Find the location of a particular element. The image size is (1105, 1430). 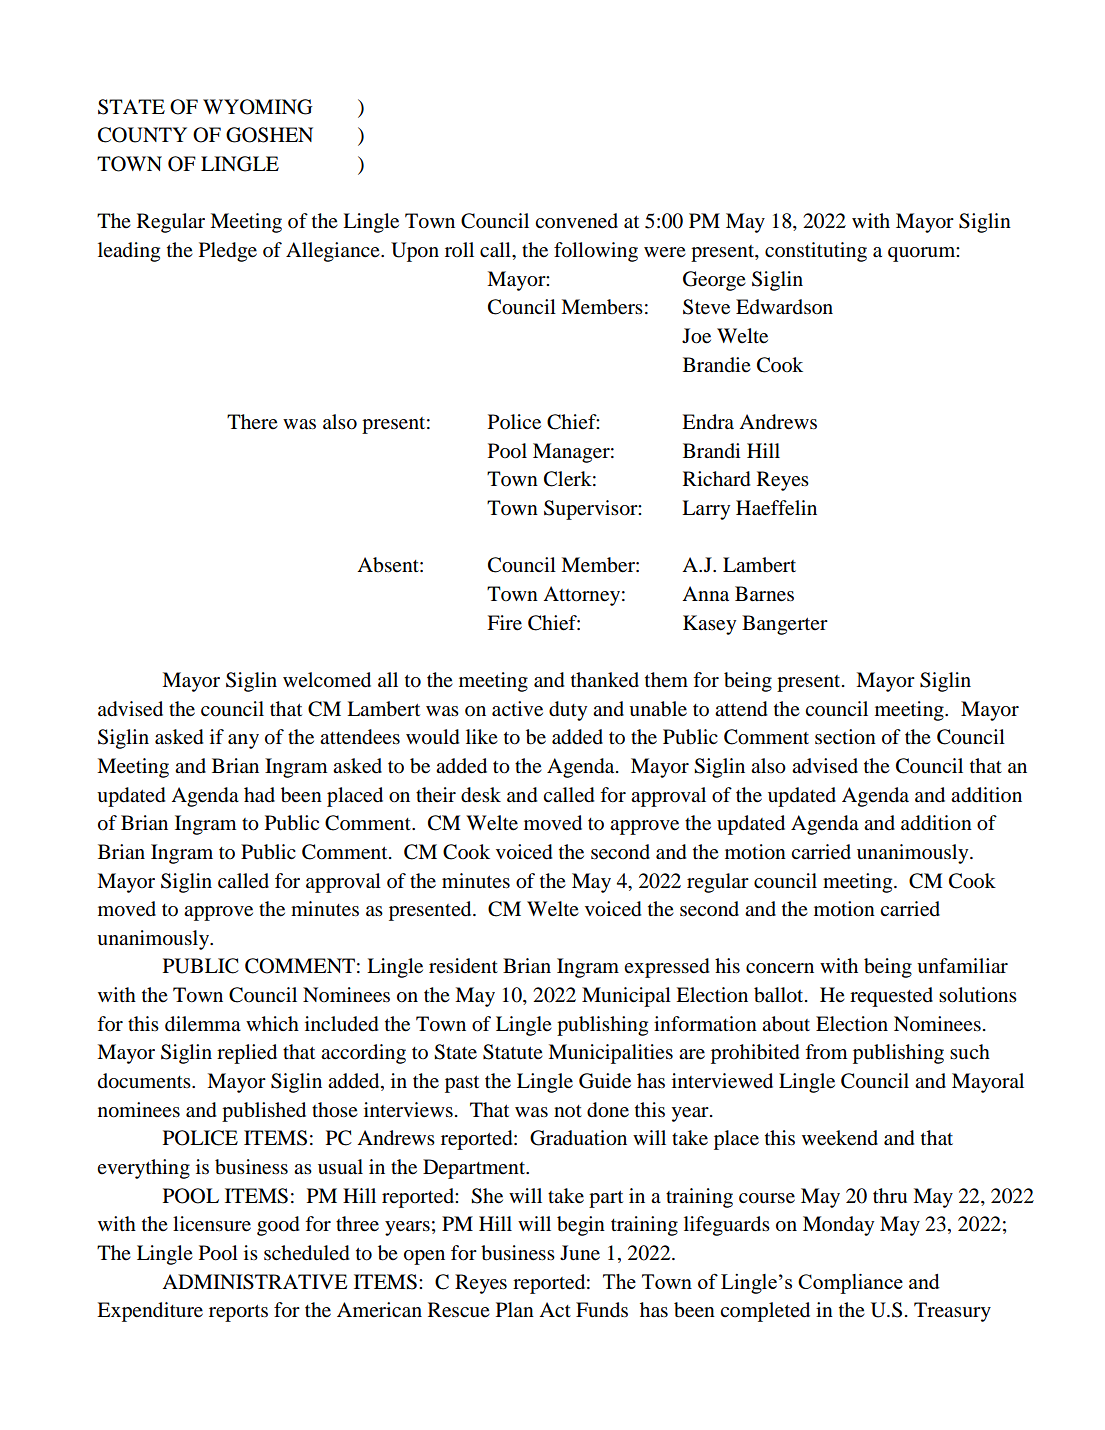

Richard is located at coordinates (717, 479).
